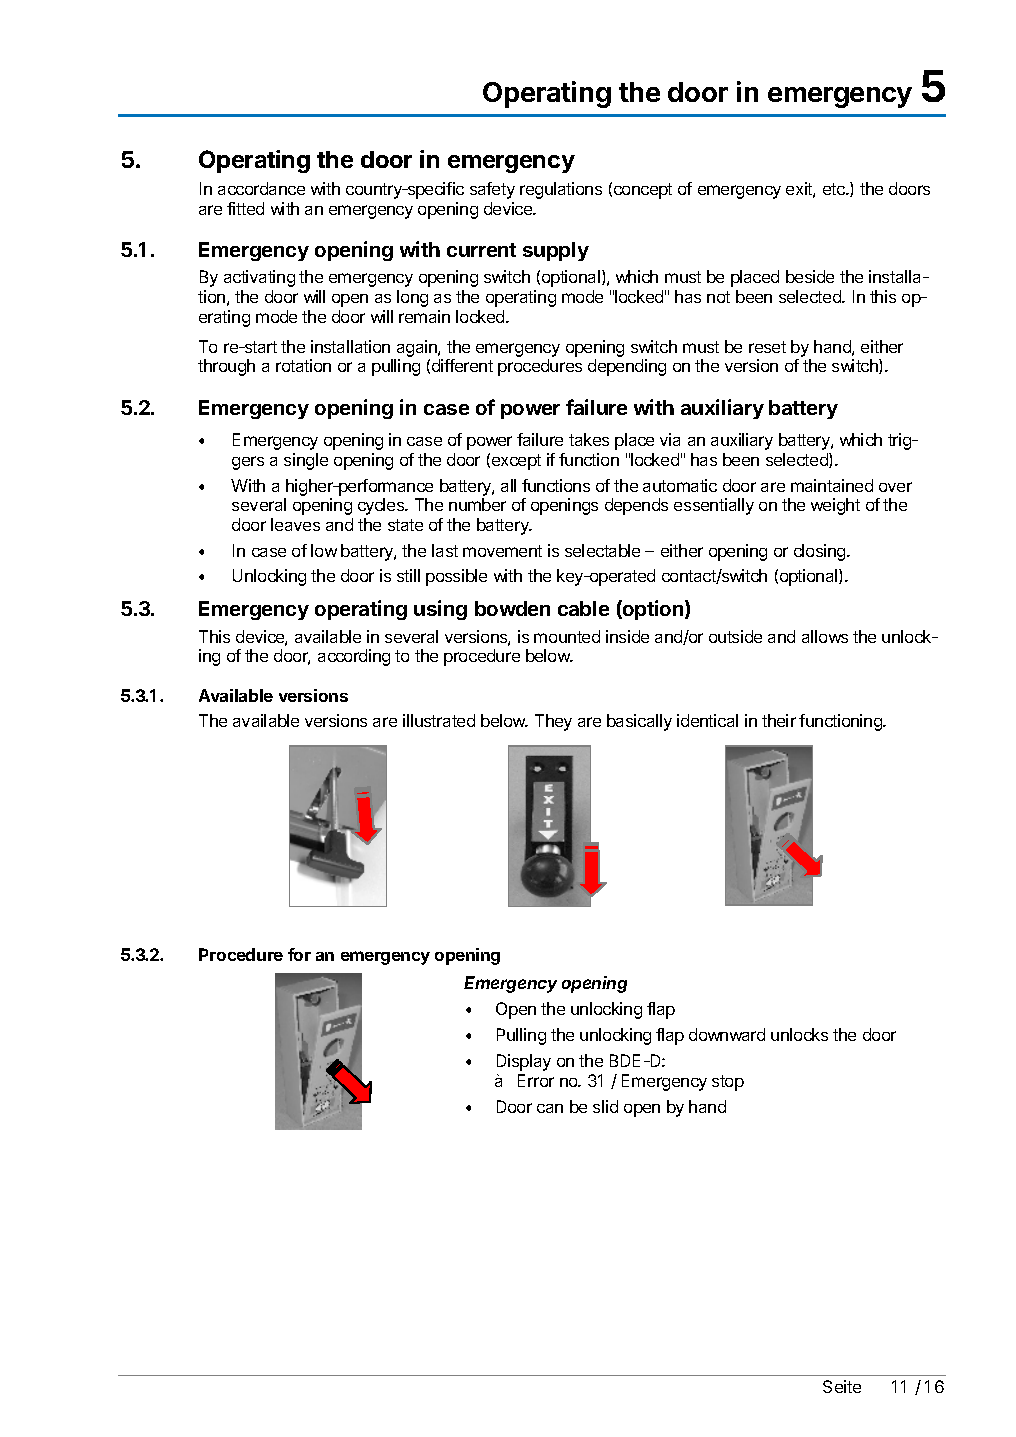 This screenshot has width=1016, height=1437. Describe the element at coordinates (835, 189) in the screenshot. I see `etc` at that location.
